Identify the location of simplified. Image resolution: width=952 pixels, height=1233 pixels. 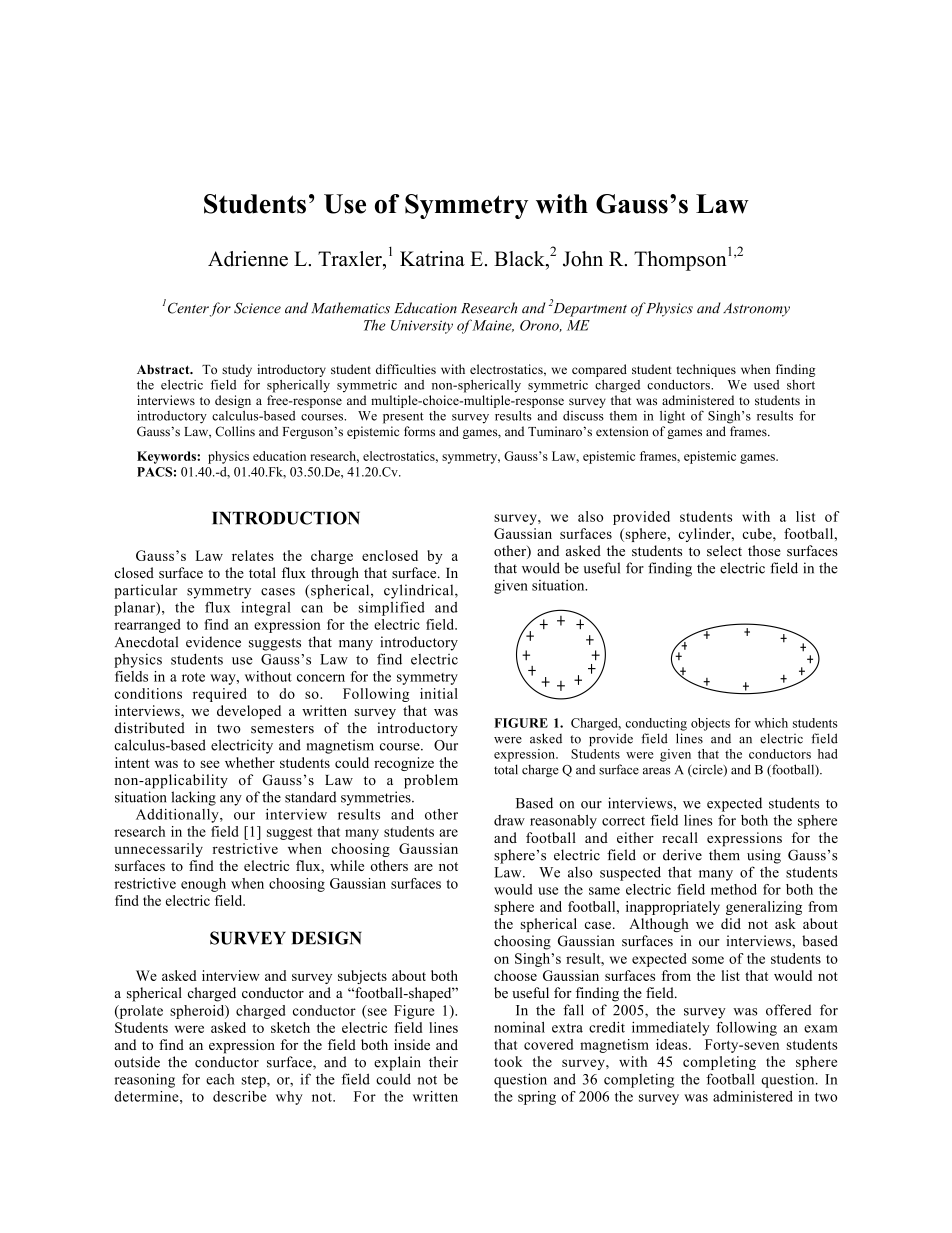
(392, 608).
